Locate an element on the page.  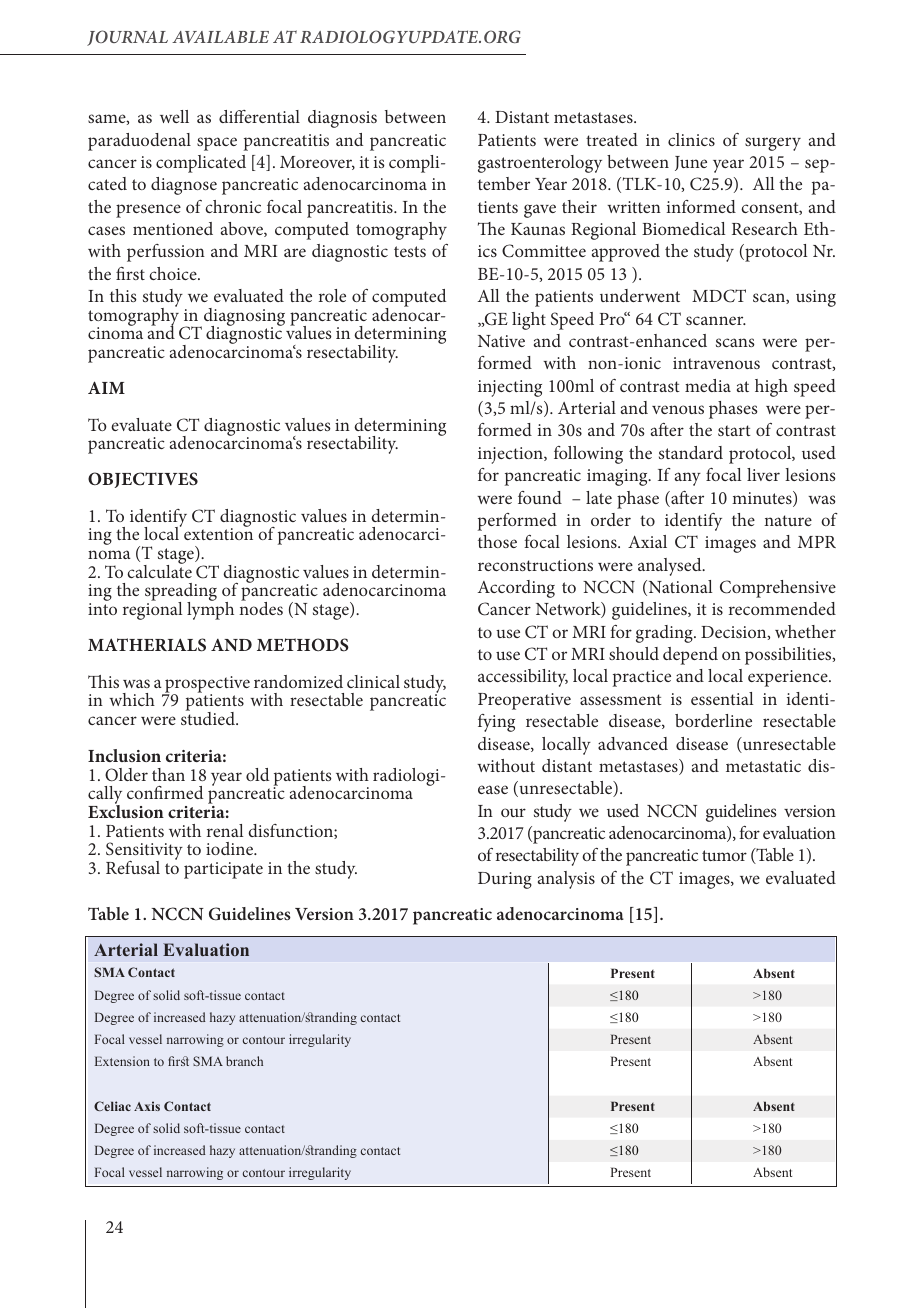
diagnosis is located at coordinates (342, 119).
